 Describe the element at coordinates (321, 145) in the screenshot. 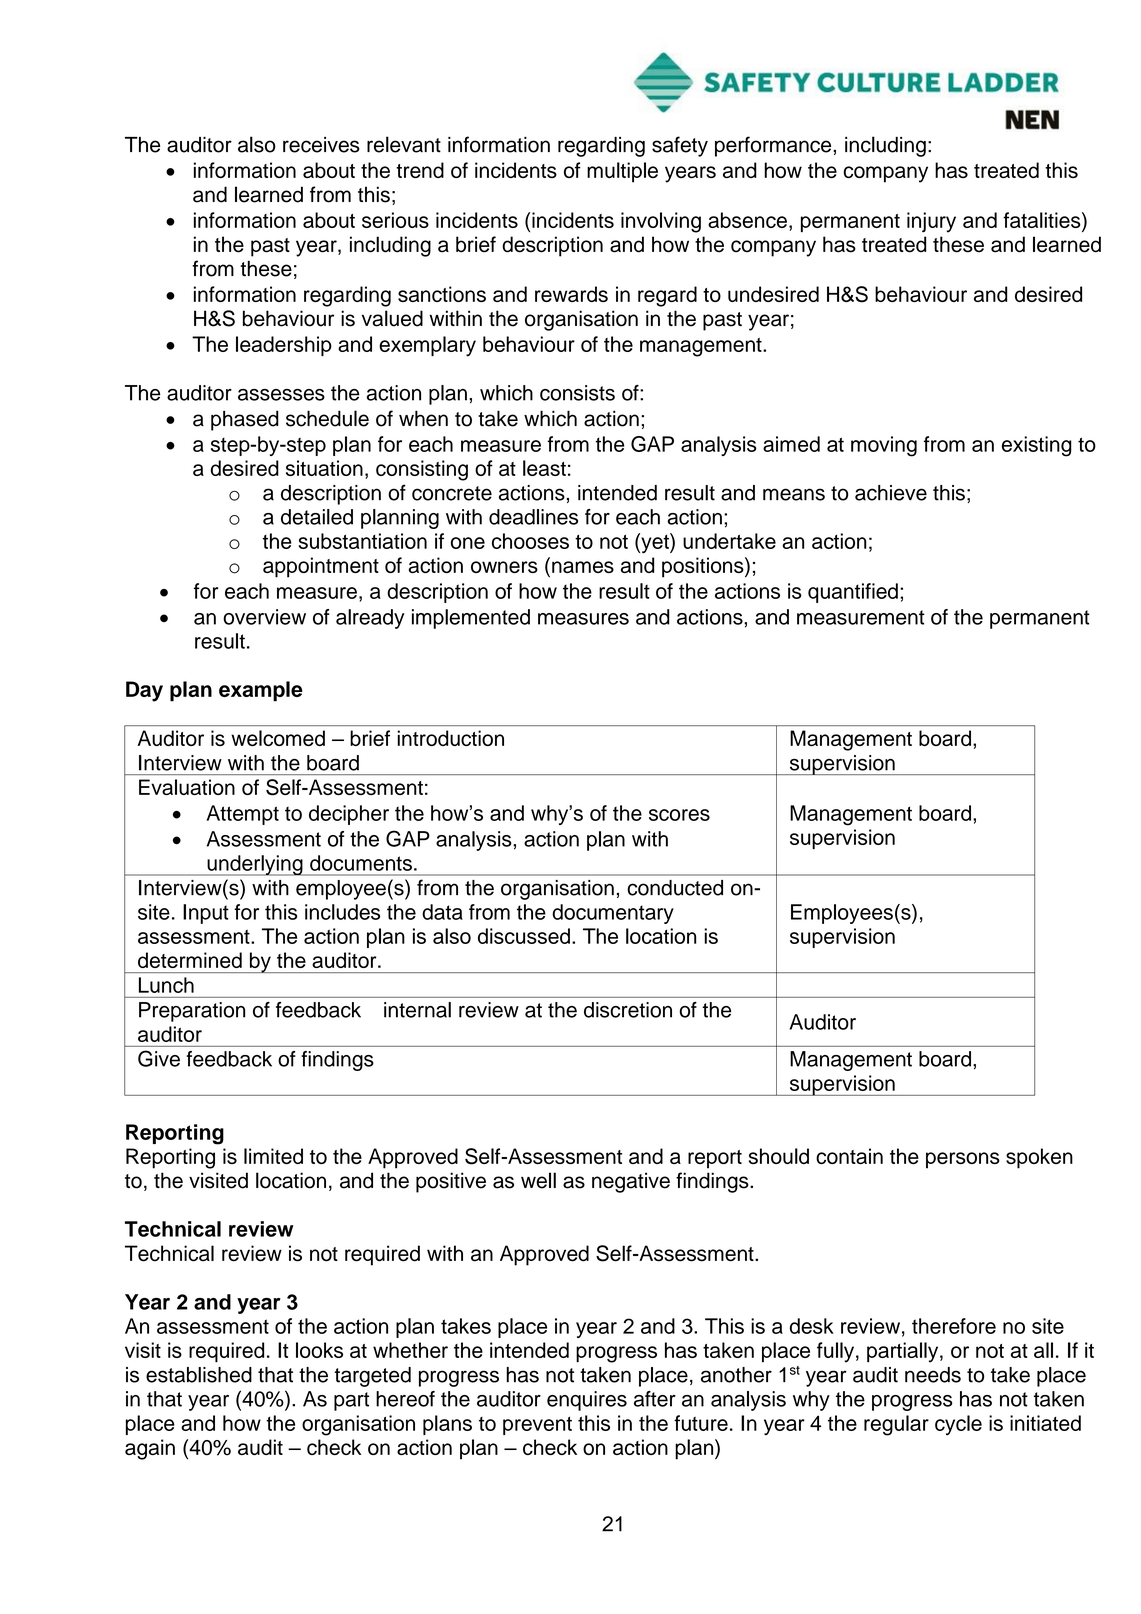

I see `receives` at that location.
